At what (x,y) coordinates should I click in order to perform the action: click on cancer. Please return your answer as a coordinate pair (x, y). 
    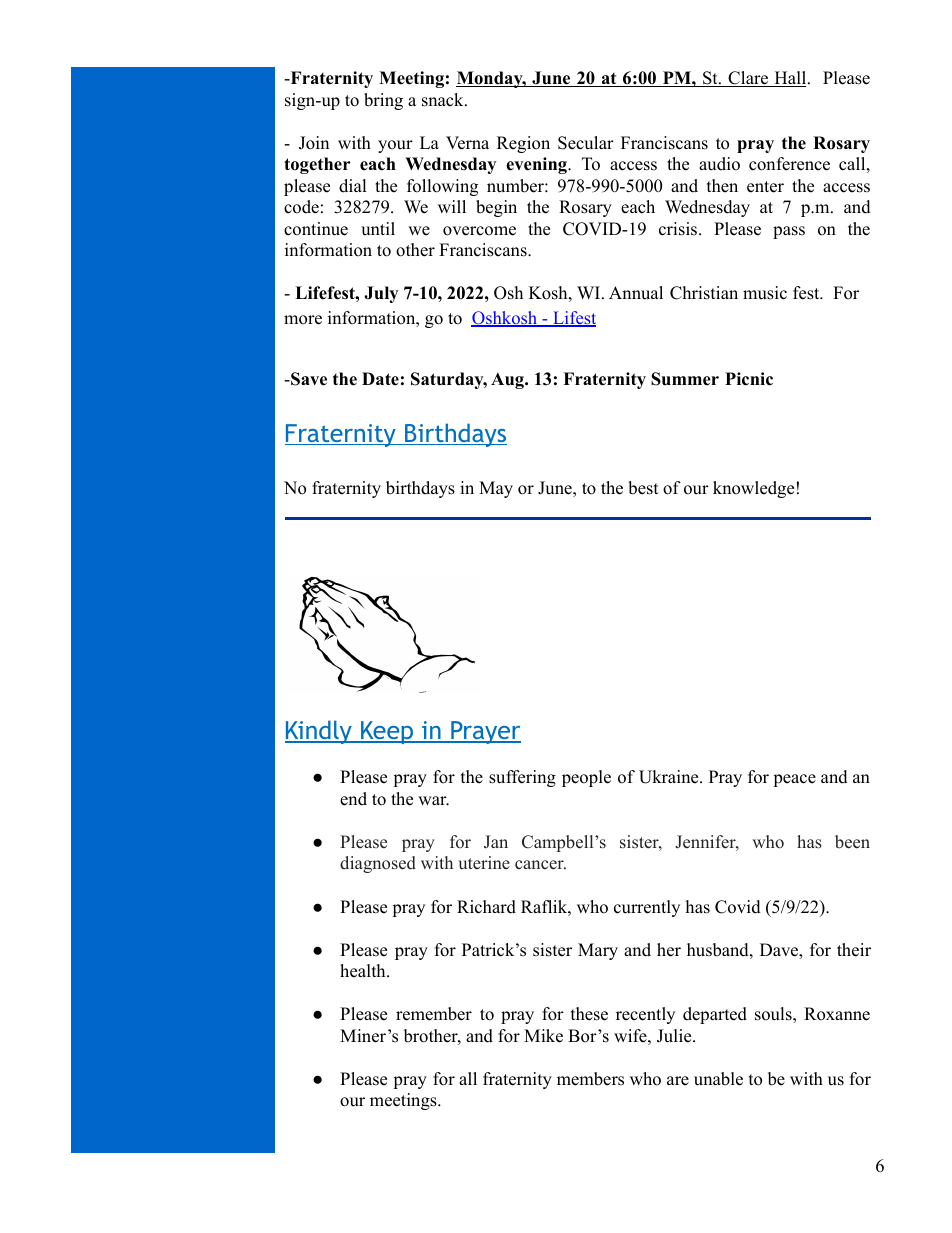
    Looking at the image, I should click on (540, 865).
